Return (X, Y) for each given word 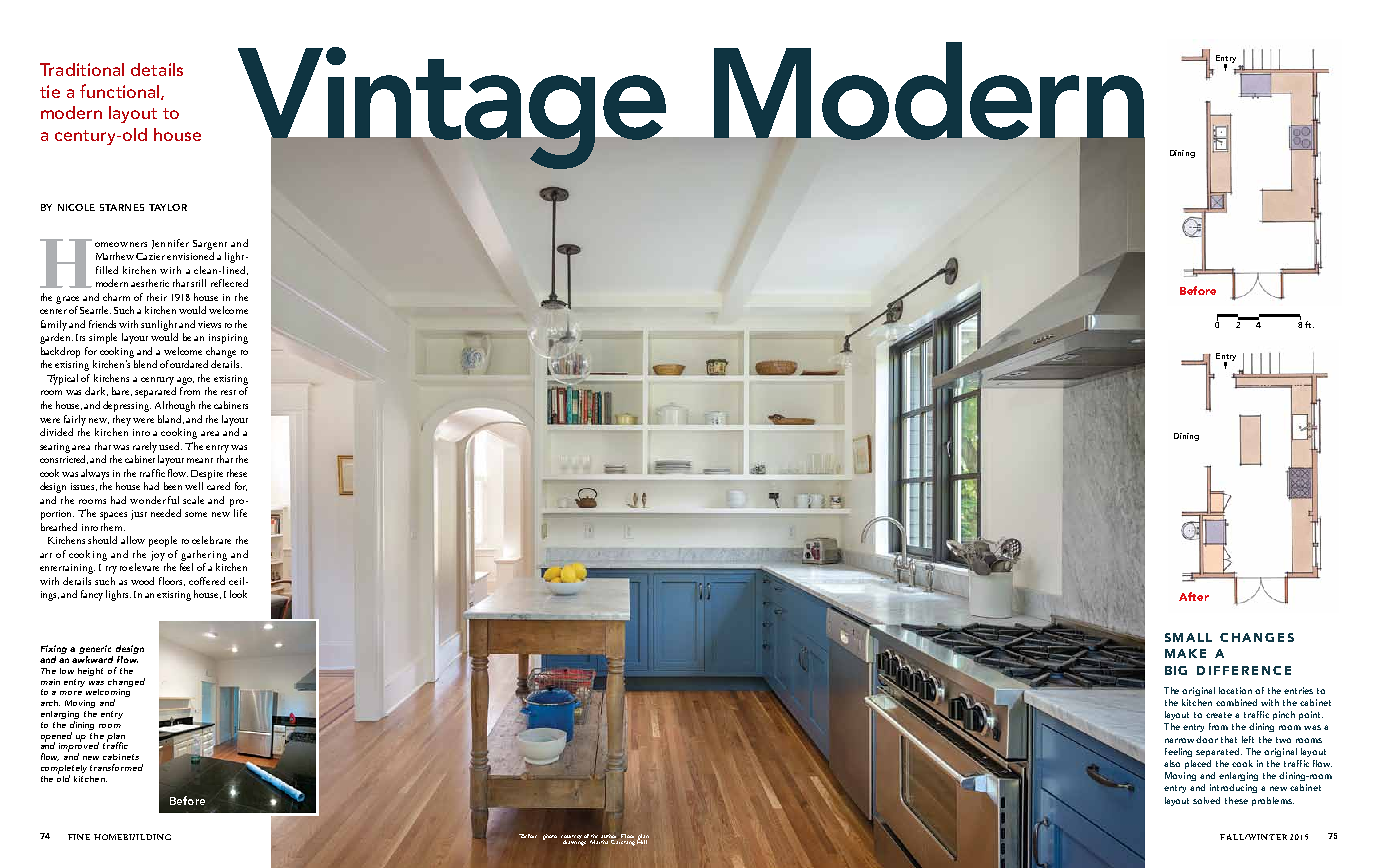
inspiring (228, 339)
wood (142, 581)
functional (121, 92)
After (1194, 596)
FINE (79, 837)
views (209, 324)
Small (1188, 637)
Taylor (168, 207)
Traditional (82, 69)
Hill (643, 840)
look (238, 594)
